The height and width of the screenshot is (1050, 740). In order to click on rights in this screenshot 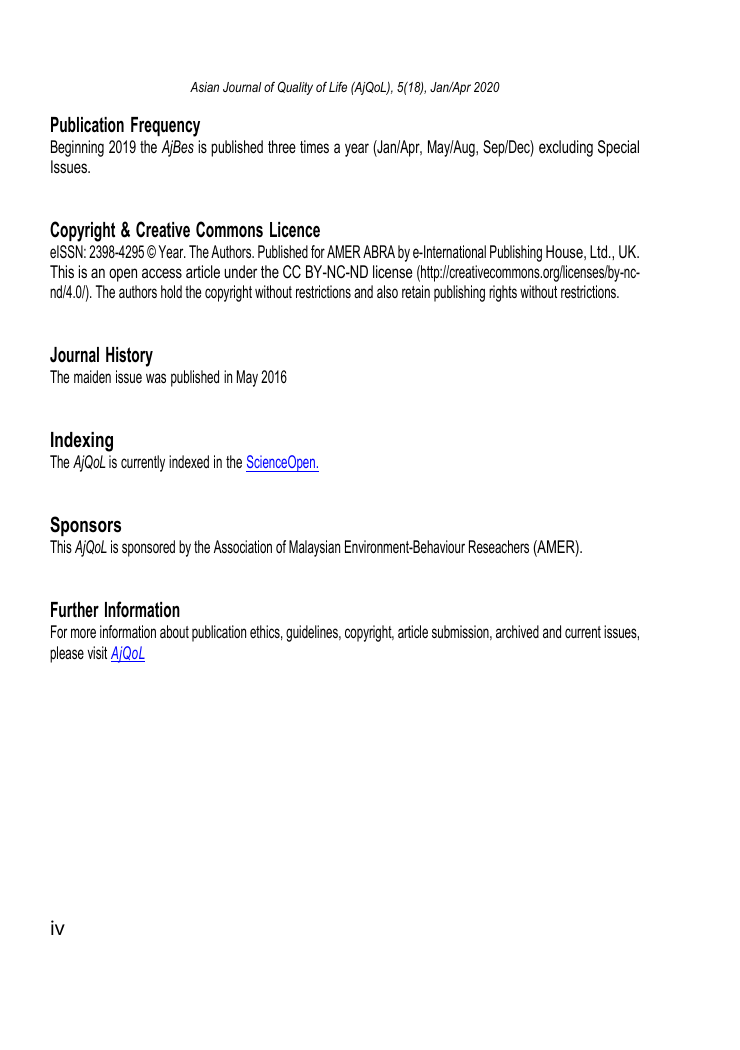, I will do `click(503, 293)`.
